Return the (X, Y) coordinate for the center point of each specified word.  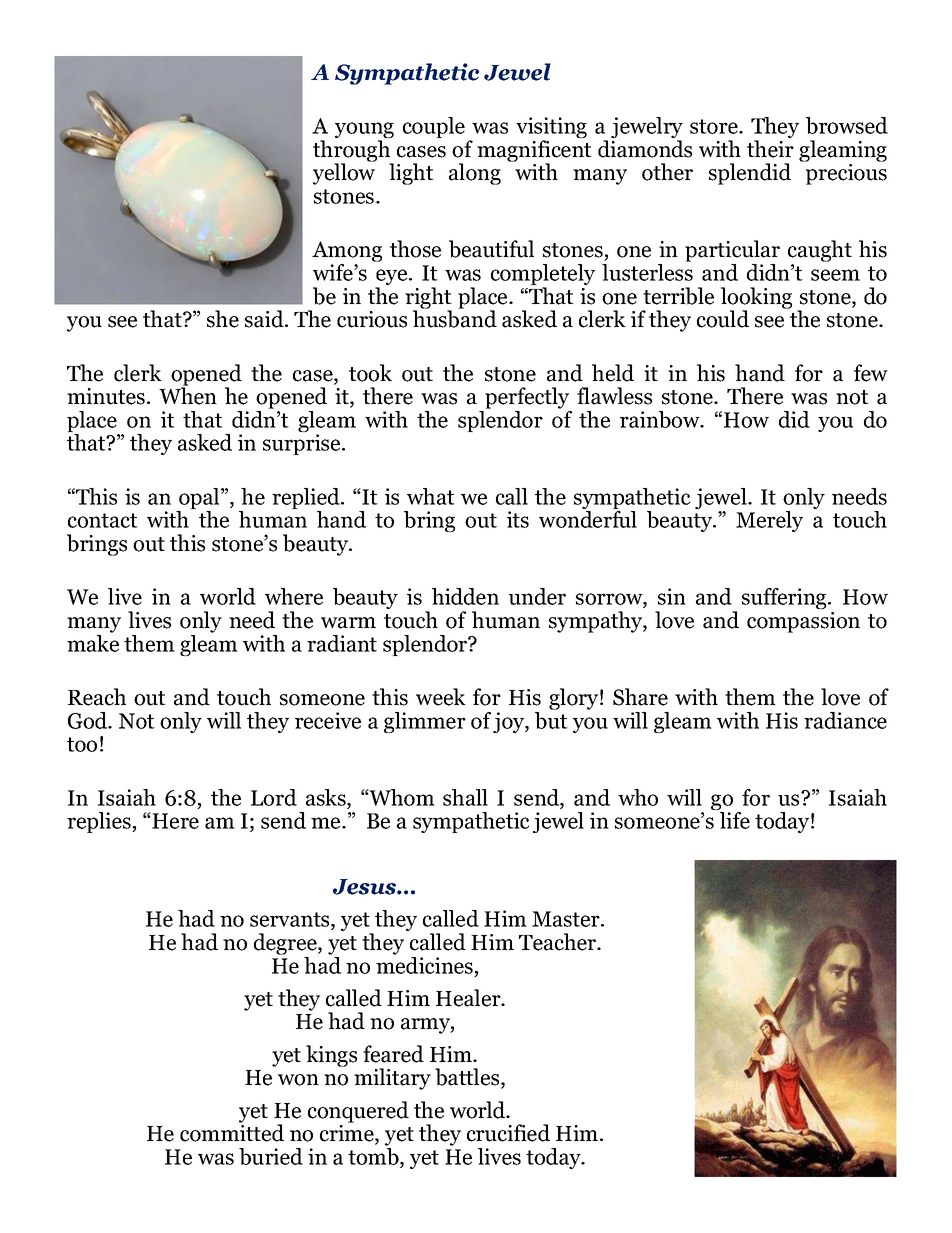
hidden (465, 596)
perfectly (527, 398)
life (735, 820)
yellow (344, 173)
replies (100, 822)
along (475, 174)
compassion (803, 622)
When (188, 395)
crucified (508, 1133)
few (871, 373)
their (770, 149)
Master (567, 919)
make (93, 643)
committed (232, 1132)
